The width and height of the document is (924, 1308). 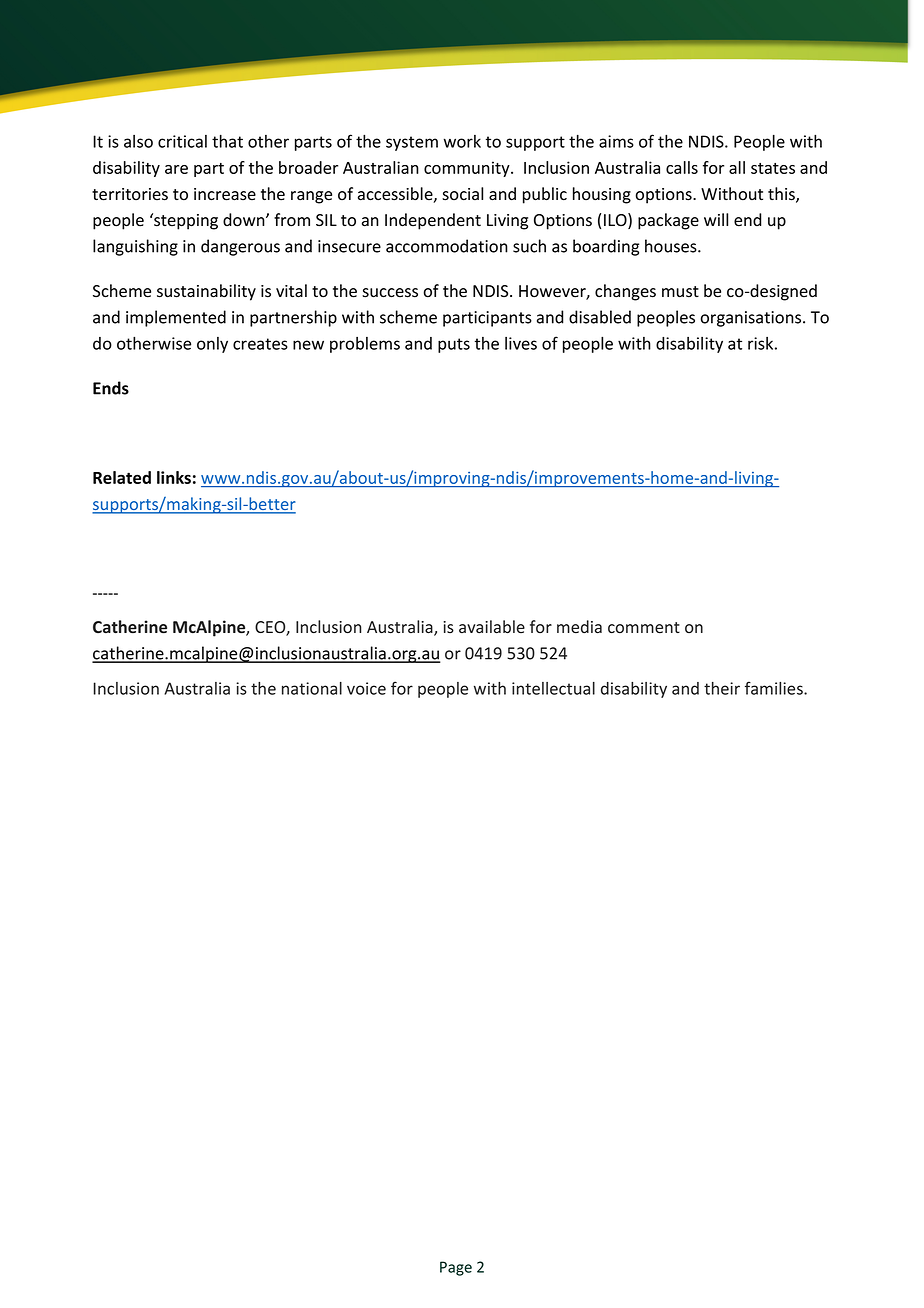 What do you see at coordinates (775, 688) in the document?
I see `families` at bounding box center [775, 688].
